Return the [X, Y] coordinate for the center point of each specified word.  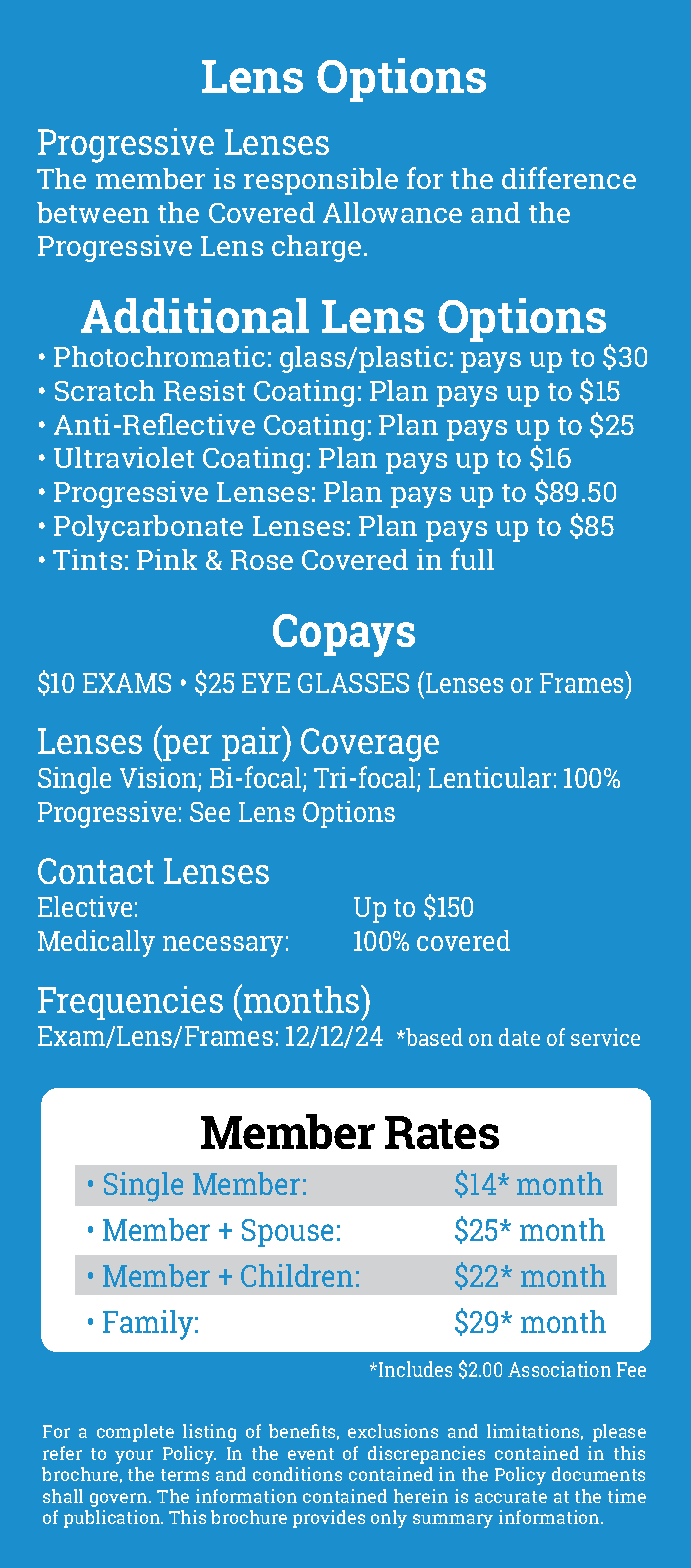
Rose [262, 560]
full [472, 559]
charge [316, 248]
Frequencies [130, 1003]
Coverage [370, 745]
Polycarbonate [148, 528]
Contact [96, 871]
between [93, 212]
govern [120, 1500]
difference [569, 178]
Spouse [287, 1233]
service [605, 1037]
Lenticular [490, 777]
